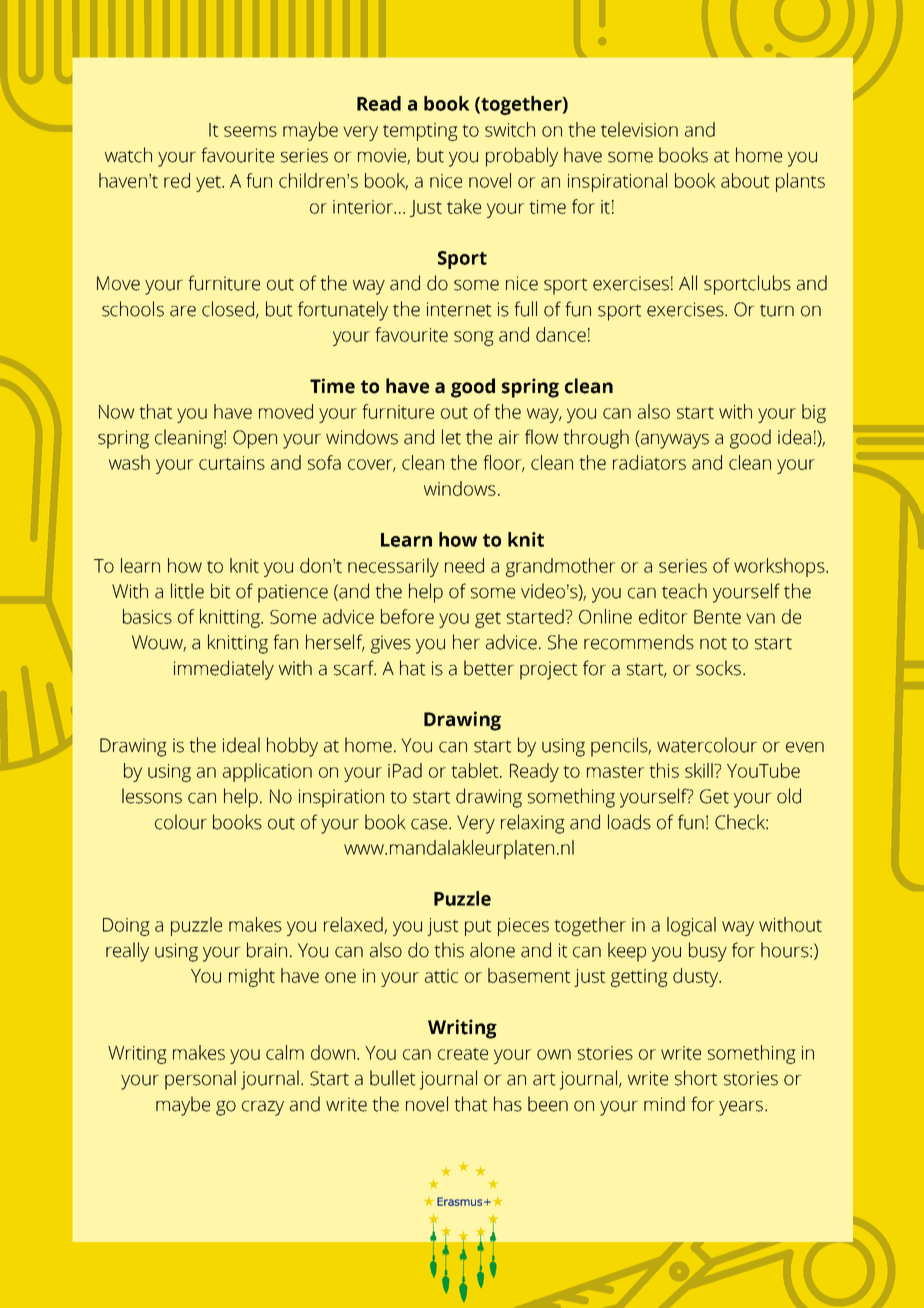 This image has width=924, height=1308. Describe the element at coordinates (463, 1053) in the image. I see `create` at that location.
